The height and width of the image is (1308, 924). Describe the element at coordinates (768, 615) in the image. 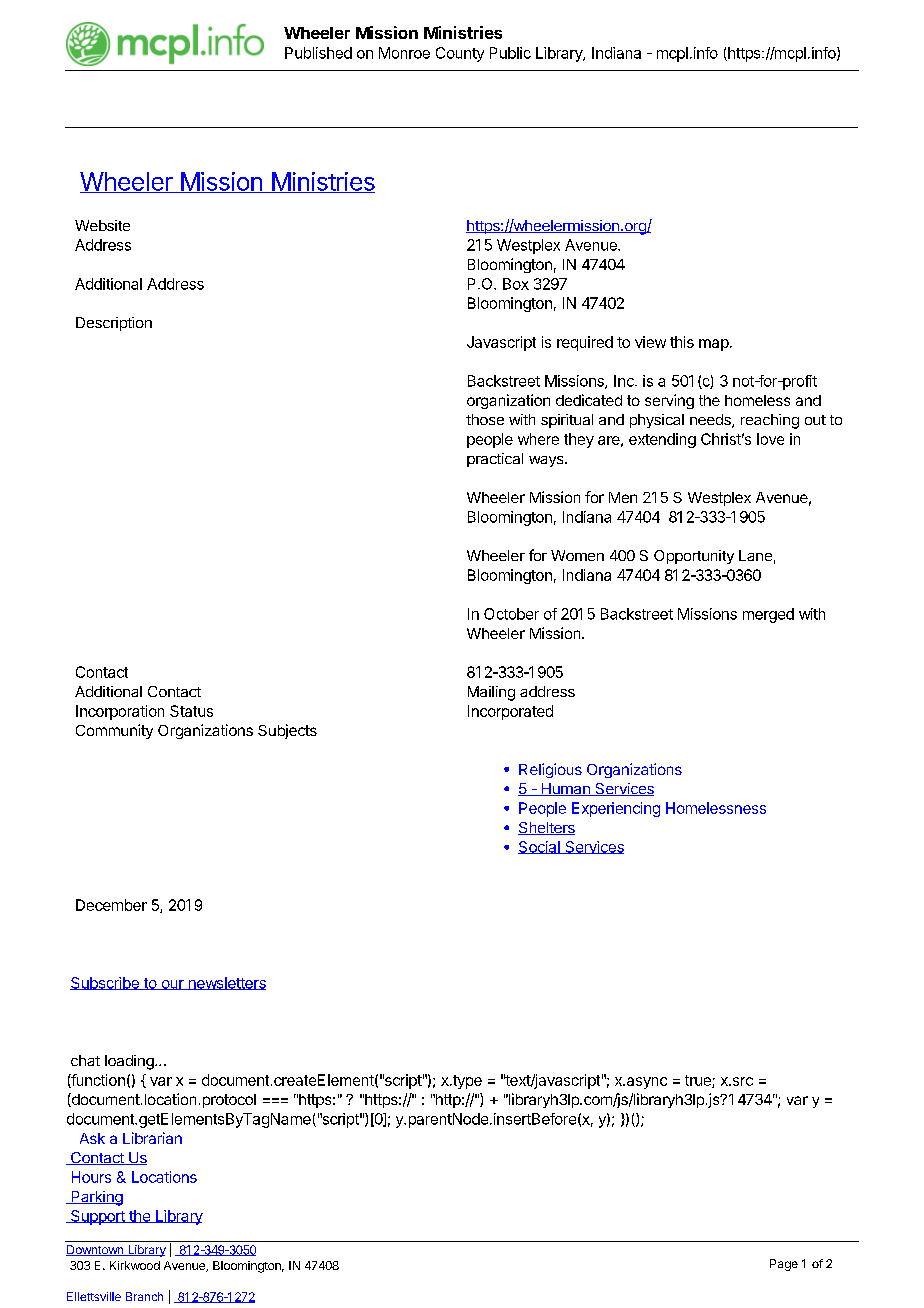

I see `merged` at that location.
